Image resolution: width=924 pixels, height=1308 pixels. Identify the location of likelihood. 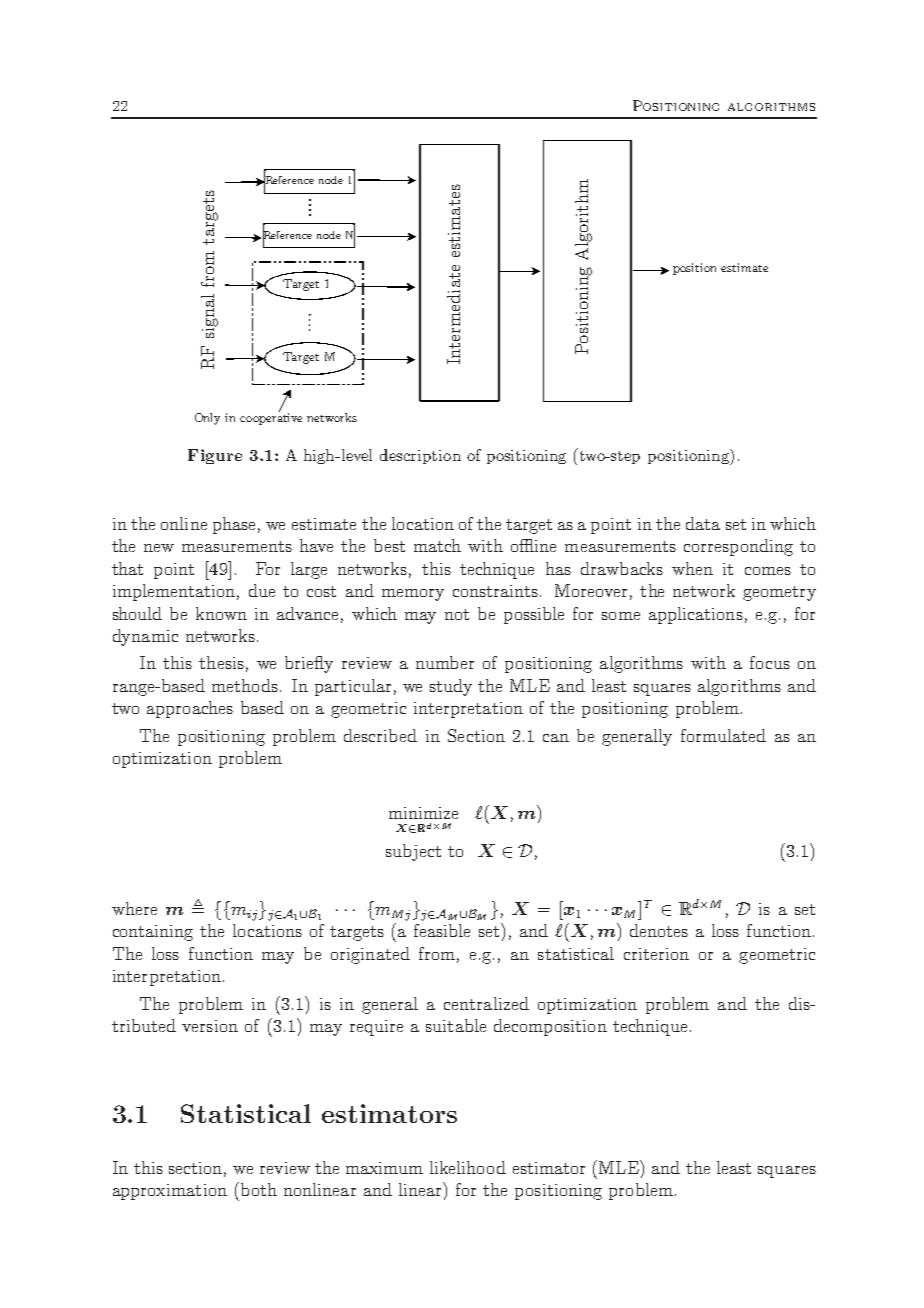
(468, 1167).
